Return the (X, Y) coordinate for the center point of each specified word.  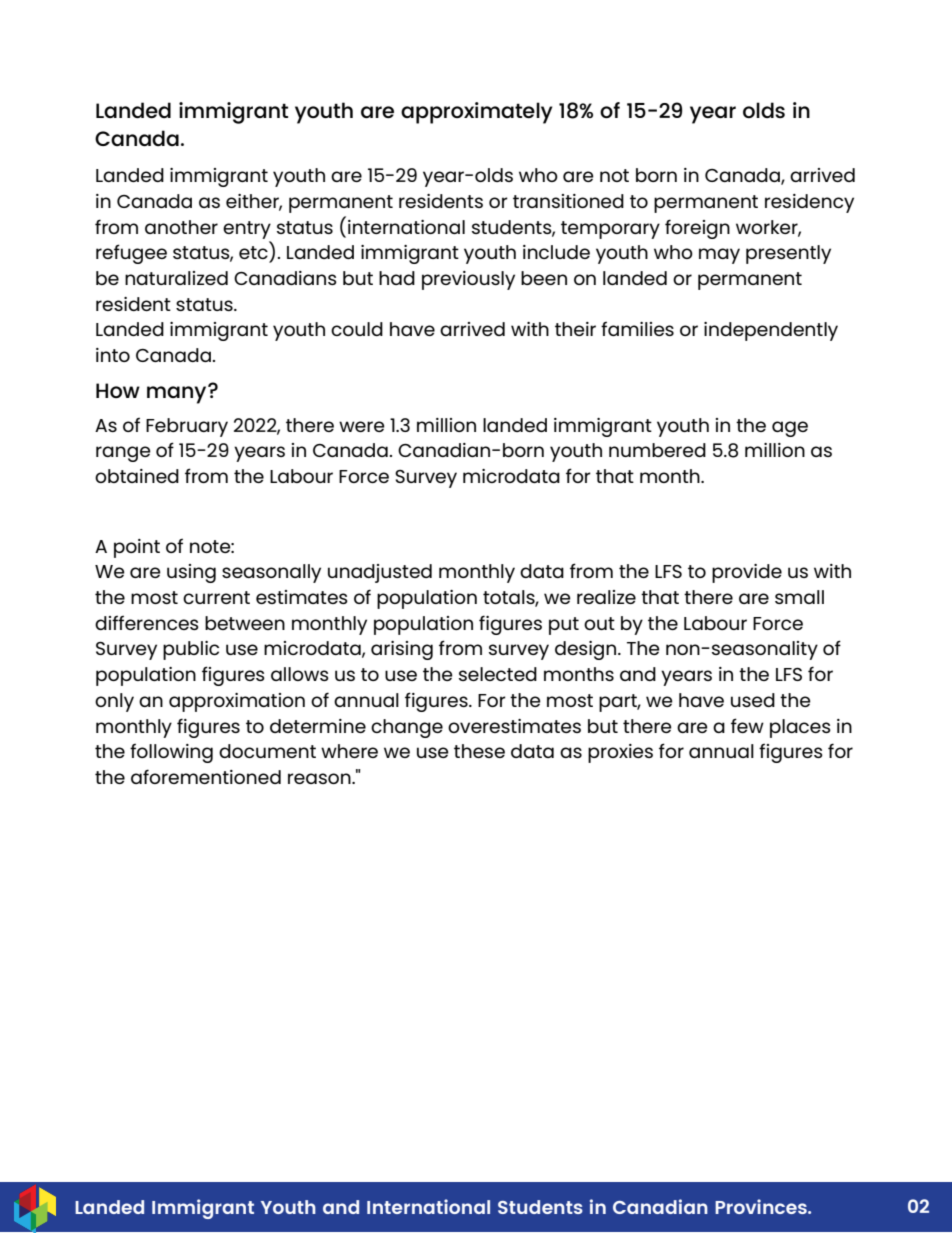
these (479, 751)
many (178, 394)
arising (402, 650)
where (349, 751)
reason (320, 778)
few (747, 725)
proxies (620, 753)
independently (771, 331)
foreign (697, 229)
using (191, 573)
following (171, 753)
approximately (477, 113)
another (181, 227)
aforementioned (206, 776)
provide (747, 573)
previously (468, 280)
